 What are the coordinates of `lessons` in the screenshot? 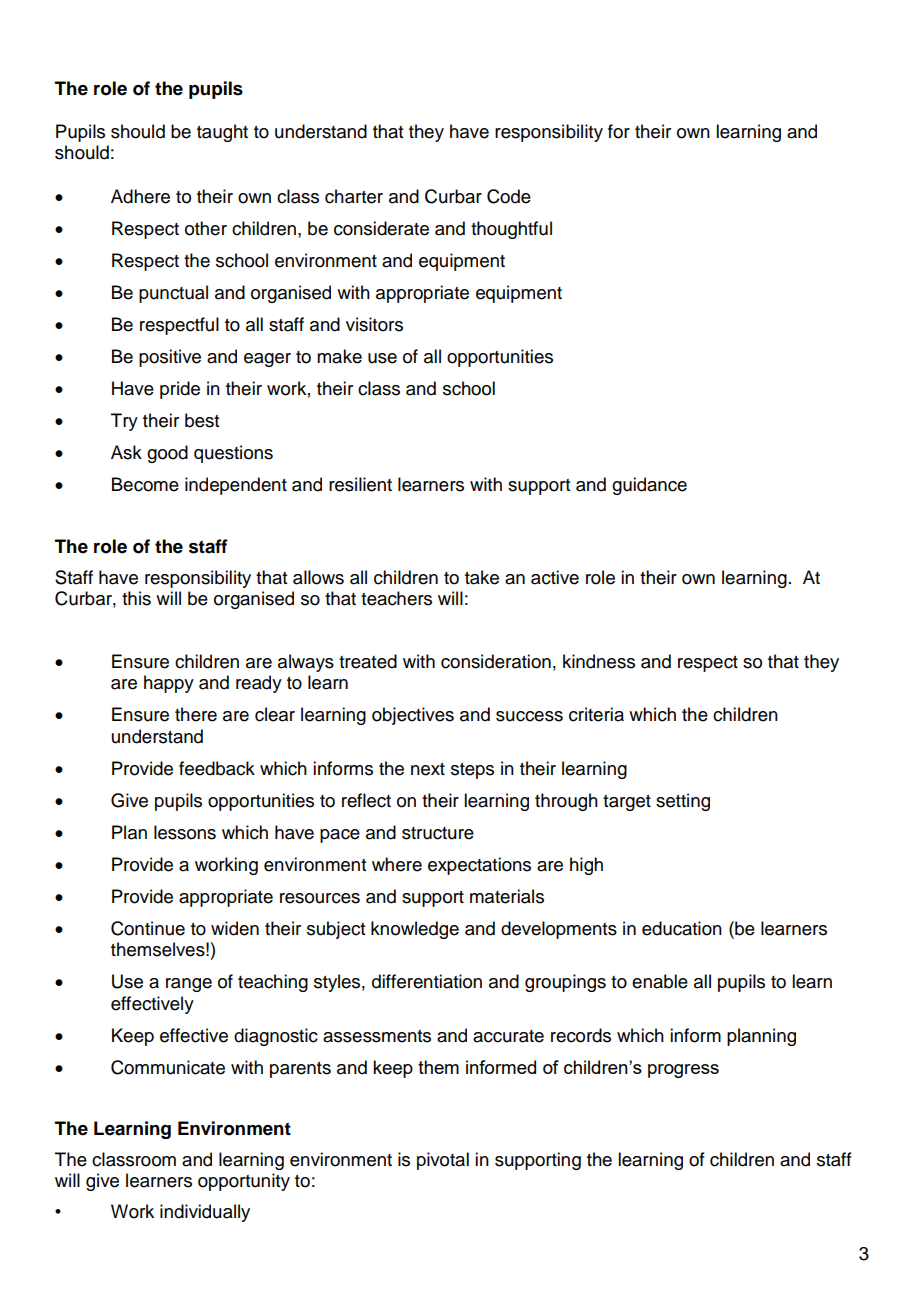 It's located at (185, 832).
